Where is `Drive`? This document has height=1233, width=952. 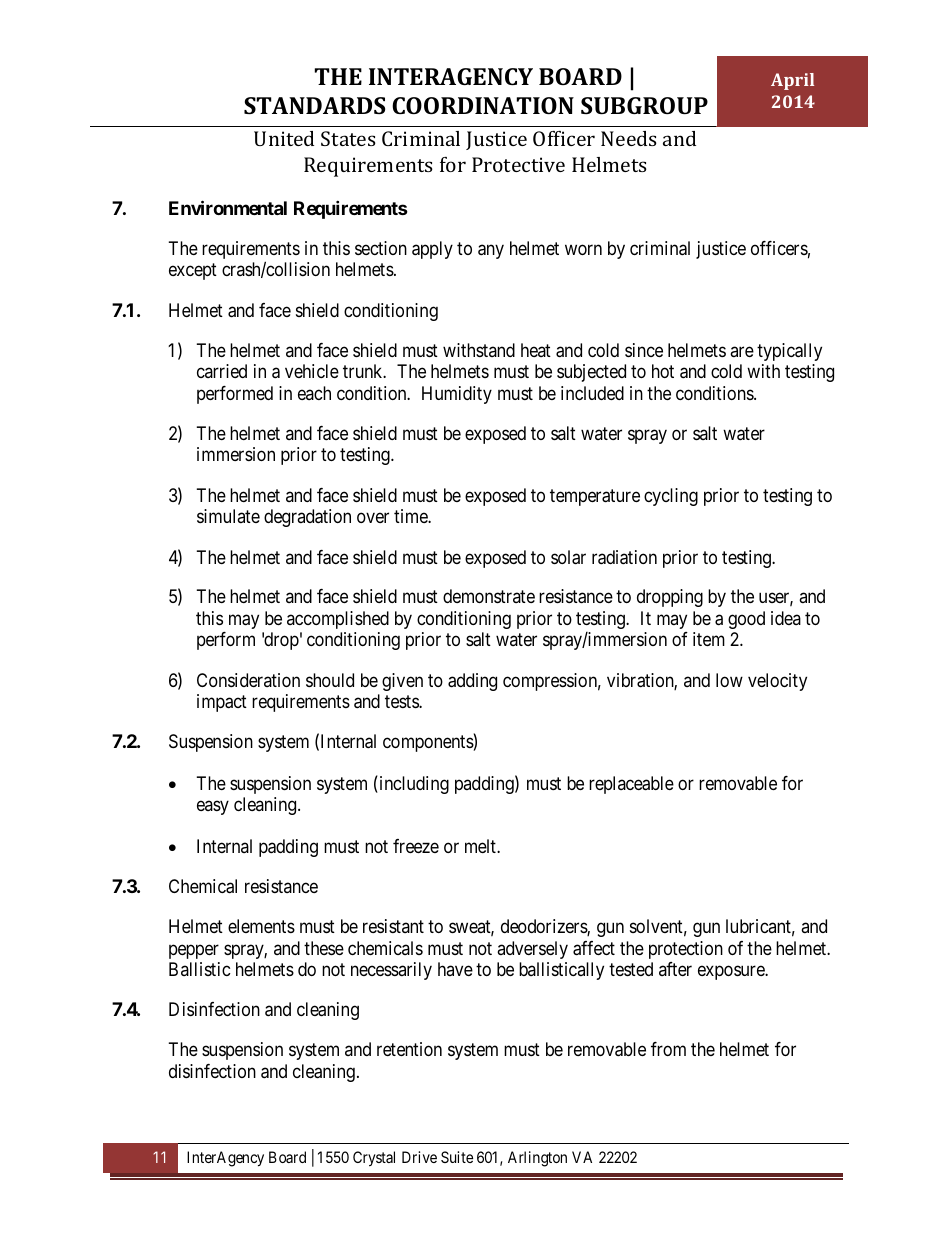
Drive is located at coordinates (419, 1157).
